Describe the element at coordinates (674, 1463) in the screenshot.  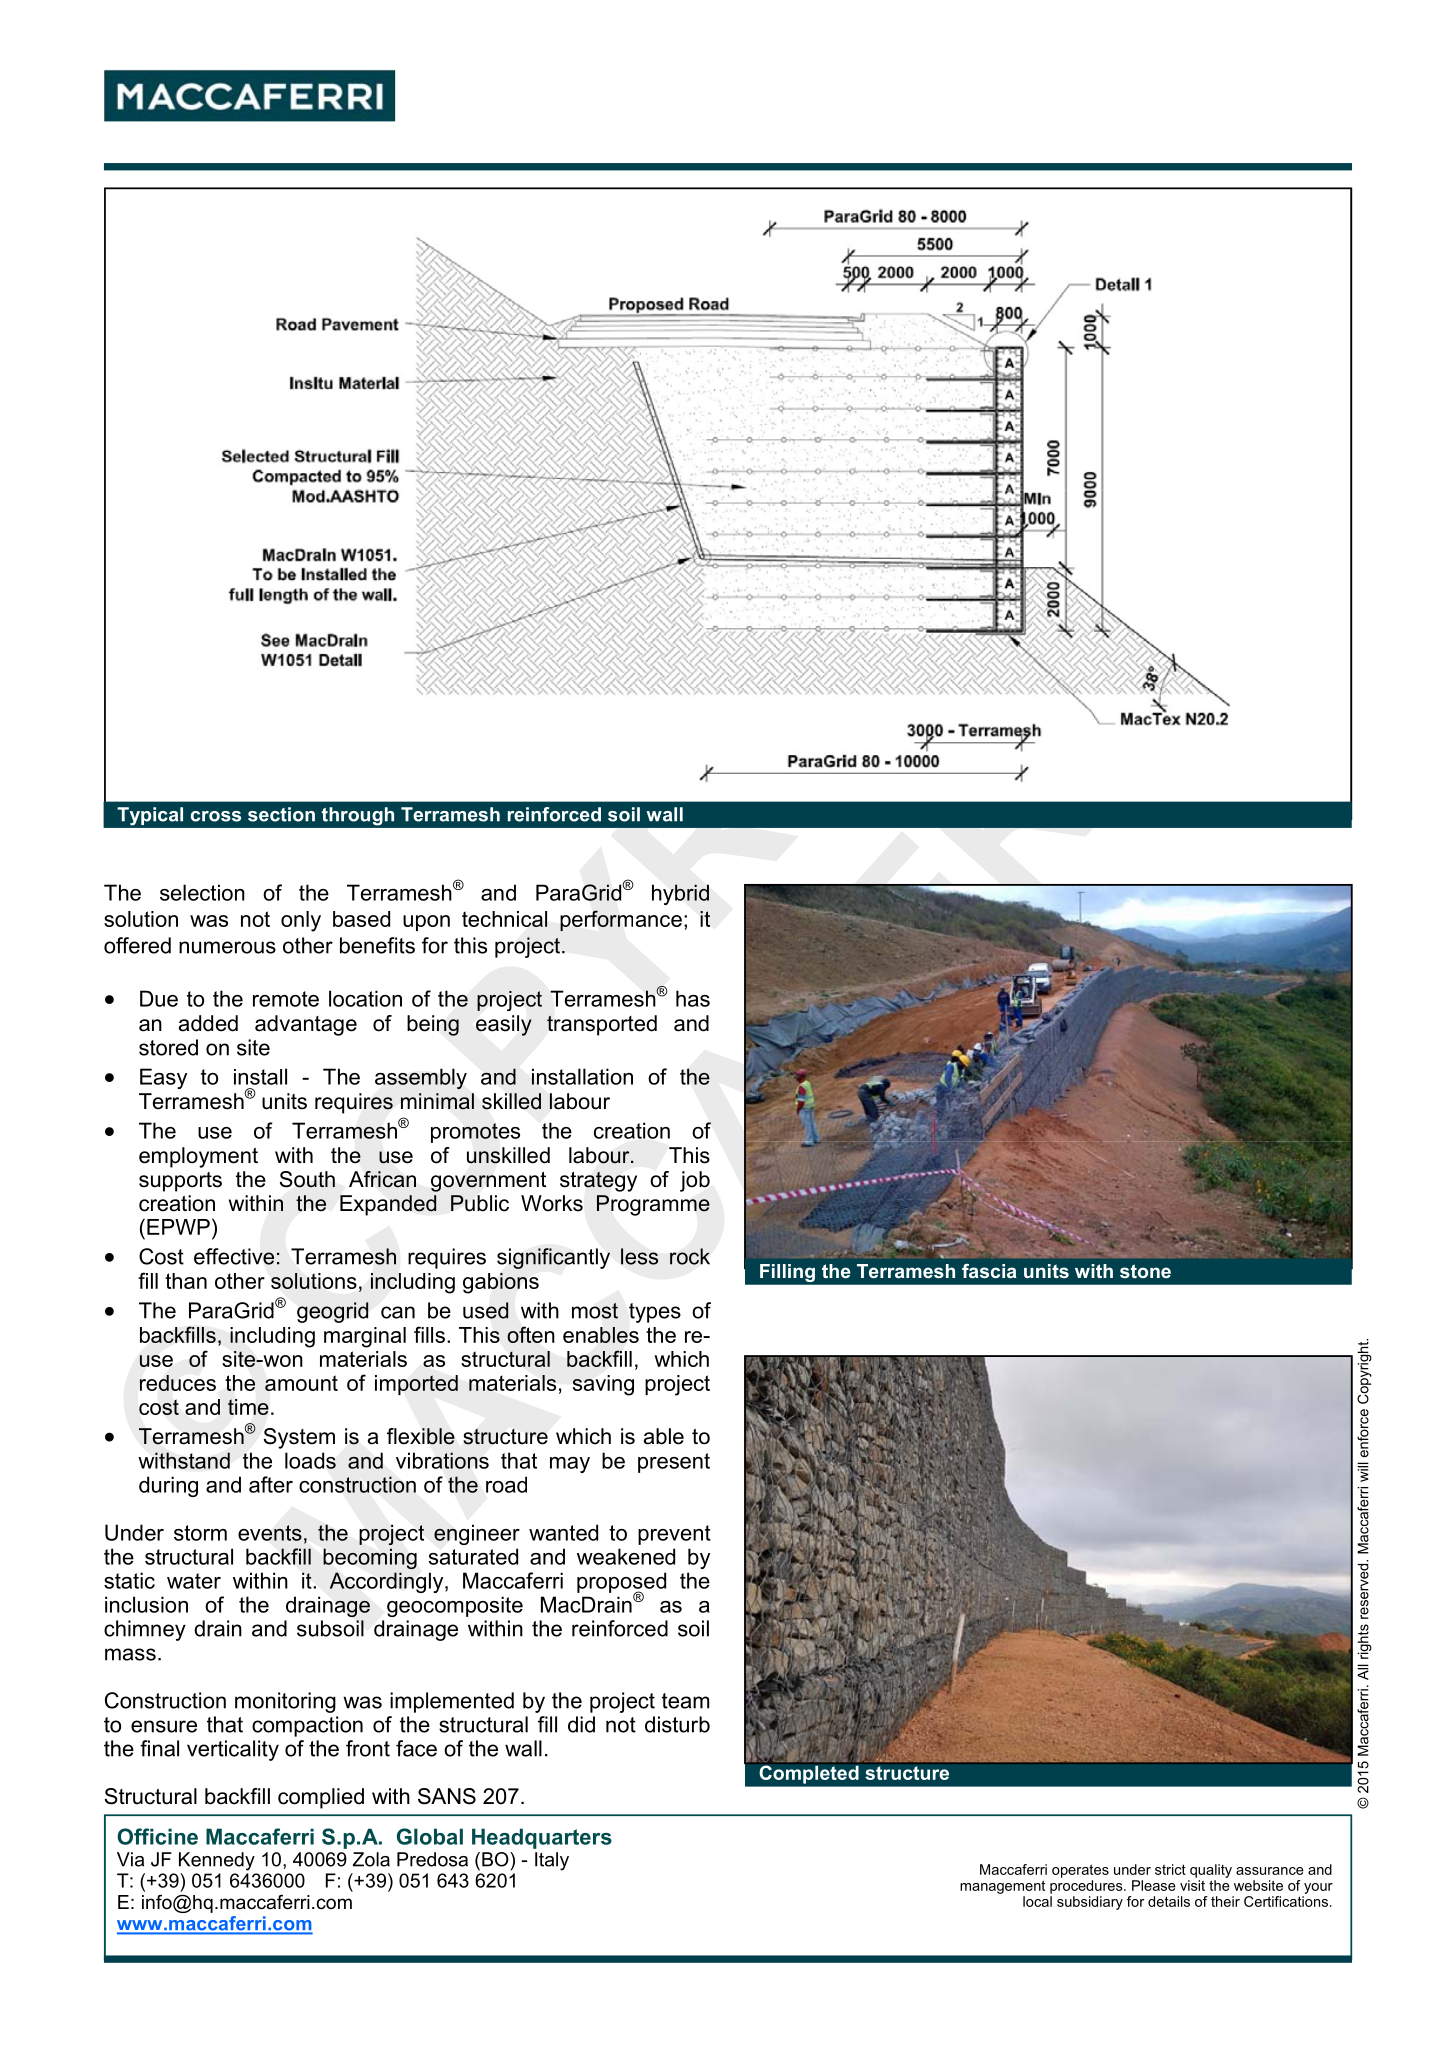
I see `present` at that location.
